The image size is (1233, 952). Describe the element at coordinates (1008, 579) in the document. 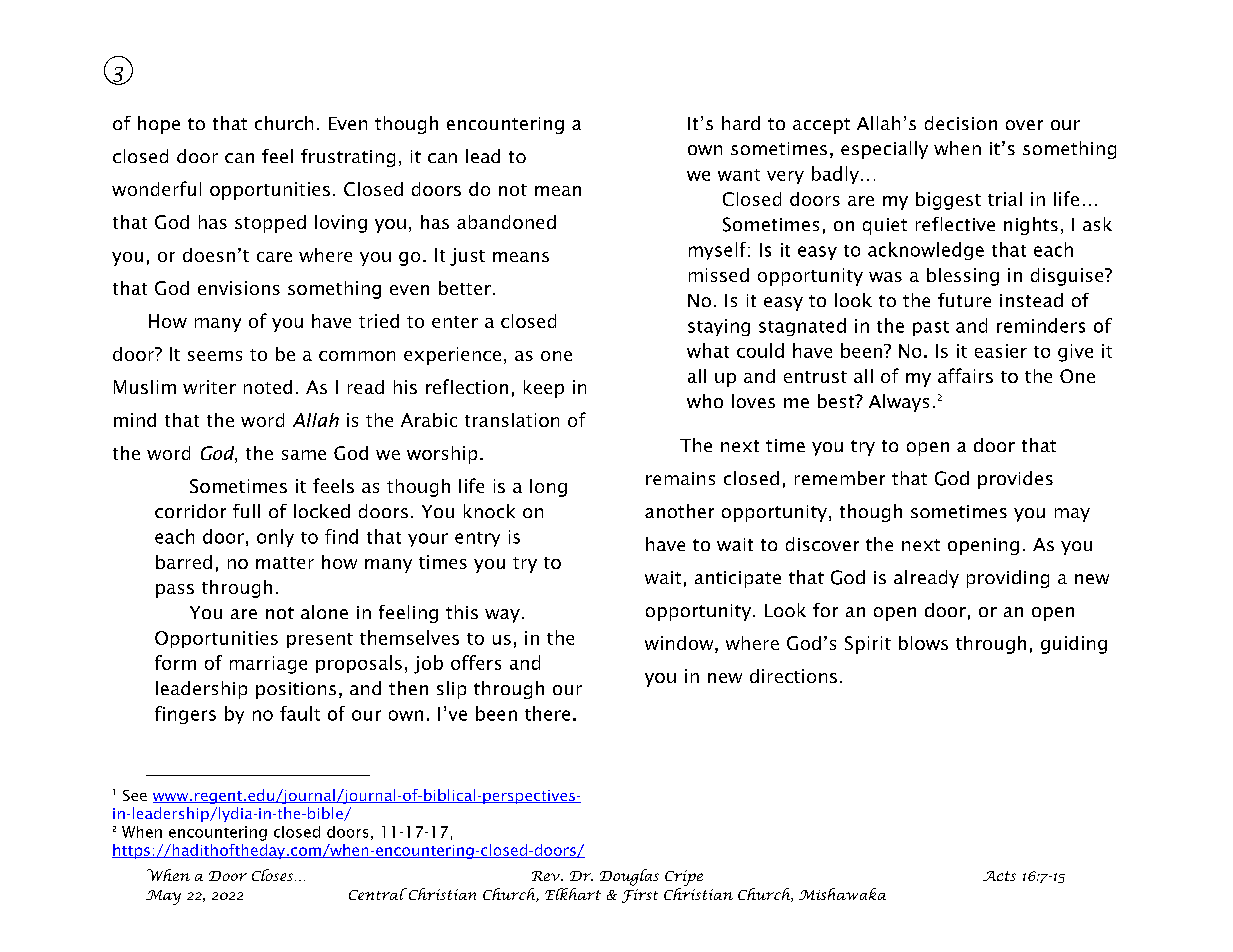

I see `providing` at that location.
